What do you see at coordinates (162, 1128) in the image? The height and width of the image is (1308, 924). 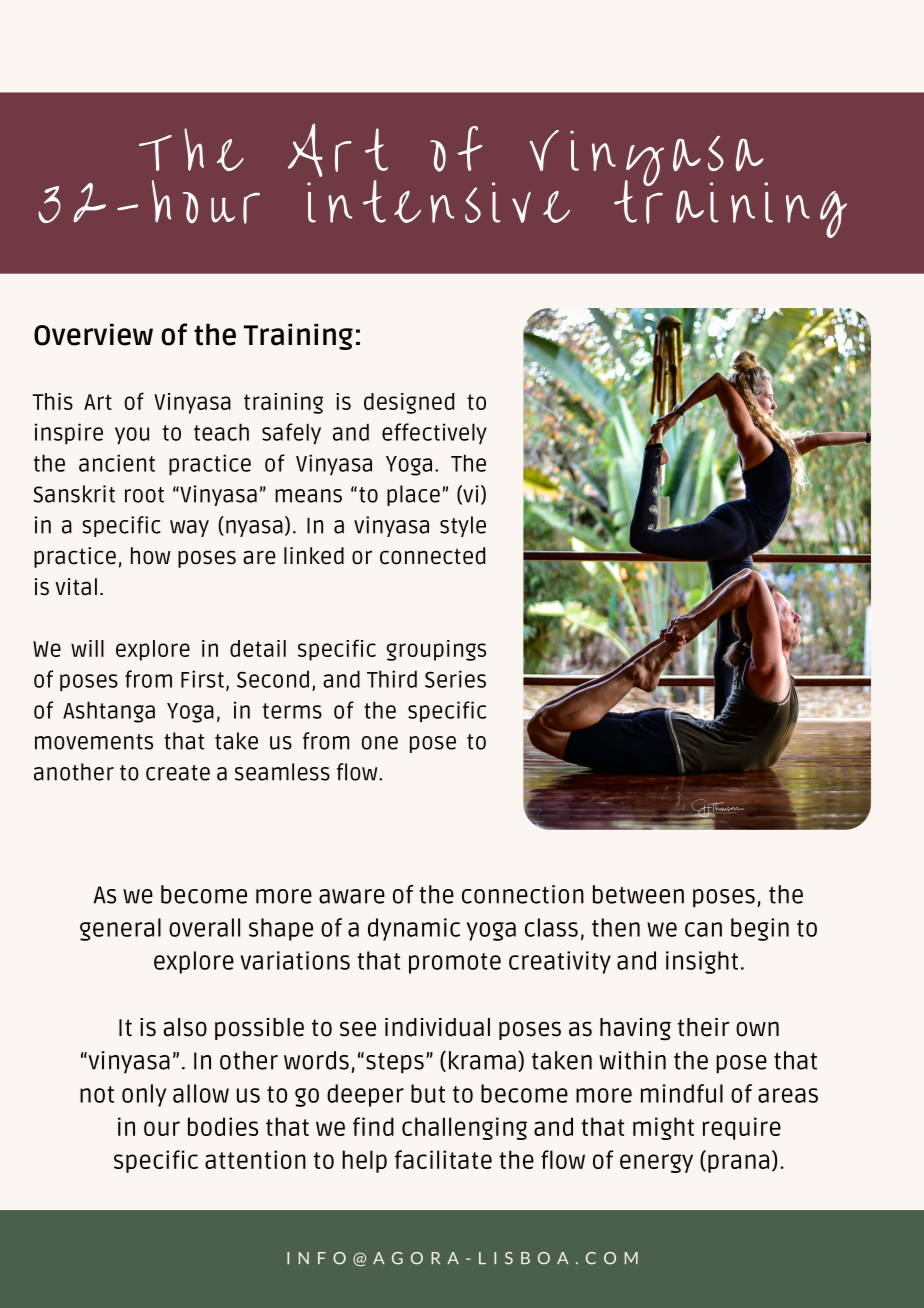 I see `our` at bounding box center [162, 1128].
